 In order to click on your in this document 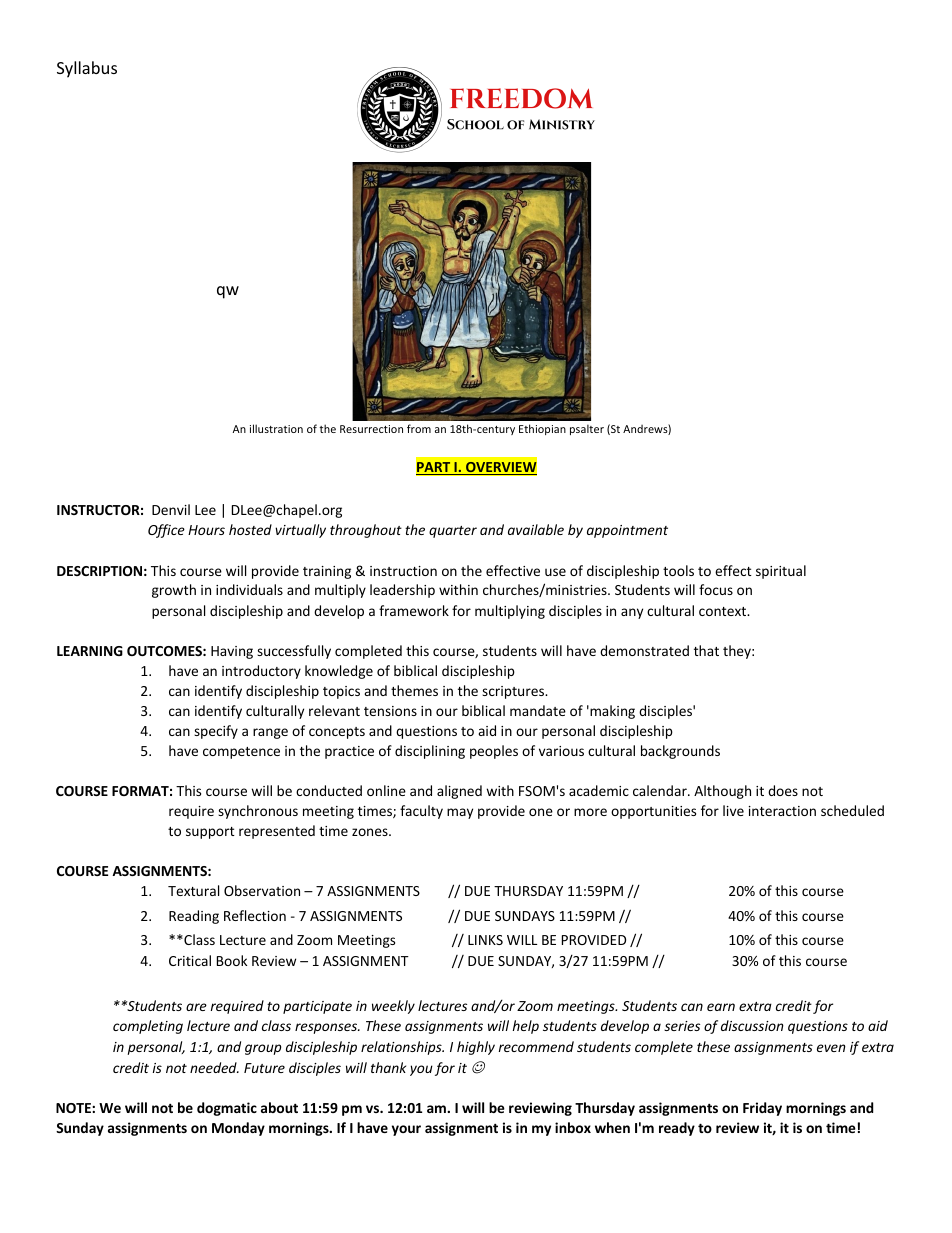, I will do `click(406, 1130)`.
